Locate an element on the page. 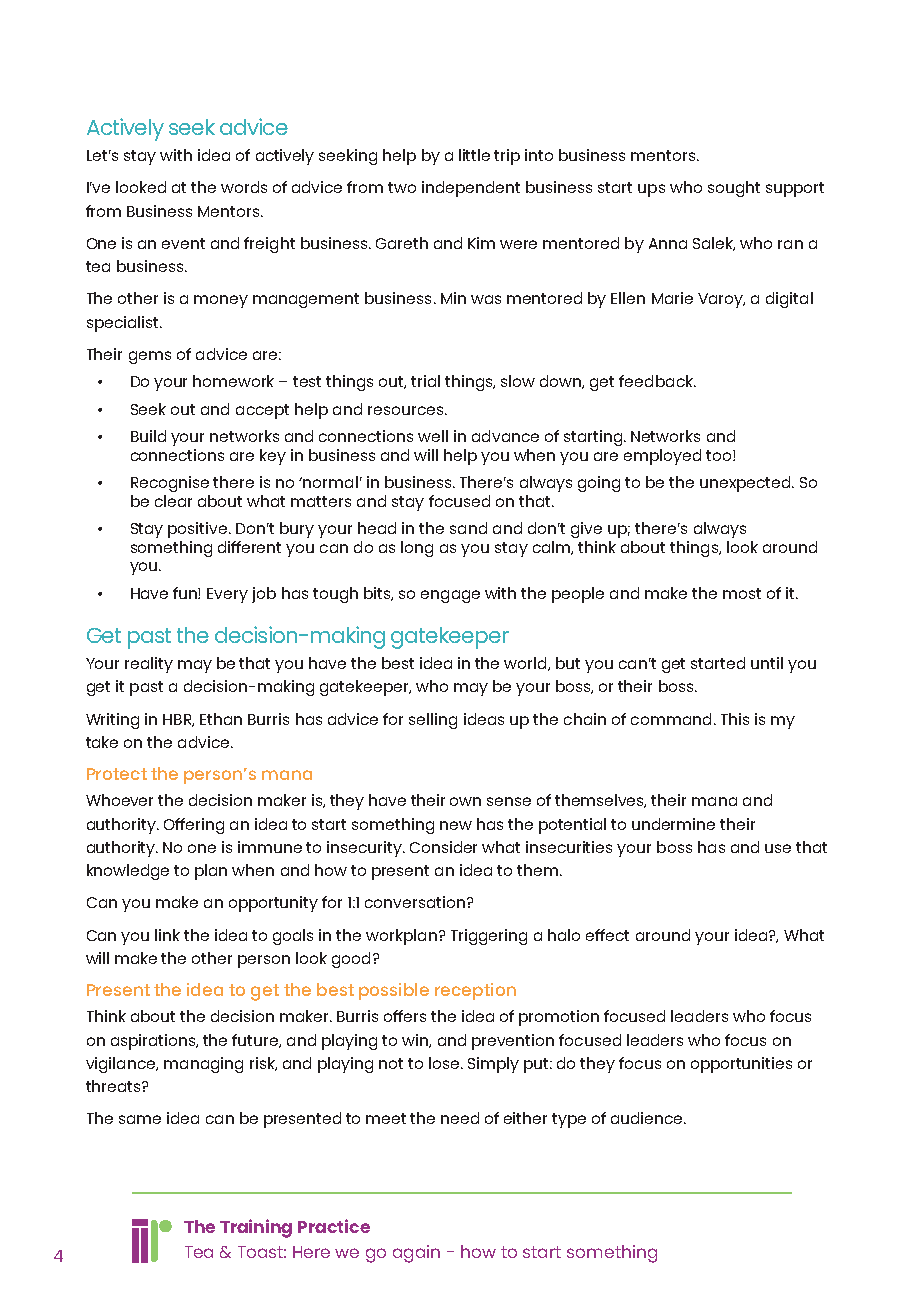 This document has height=1308, width=924. words is located at coordinates (244, 187).
